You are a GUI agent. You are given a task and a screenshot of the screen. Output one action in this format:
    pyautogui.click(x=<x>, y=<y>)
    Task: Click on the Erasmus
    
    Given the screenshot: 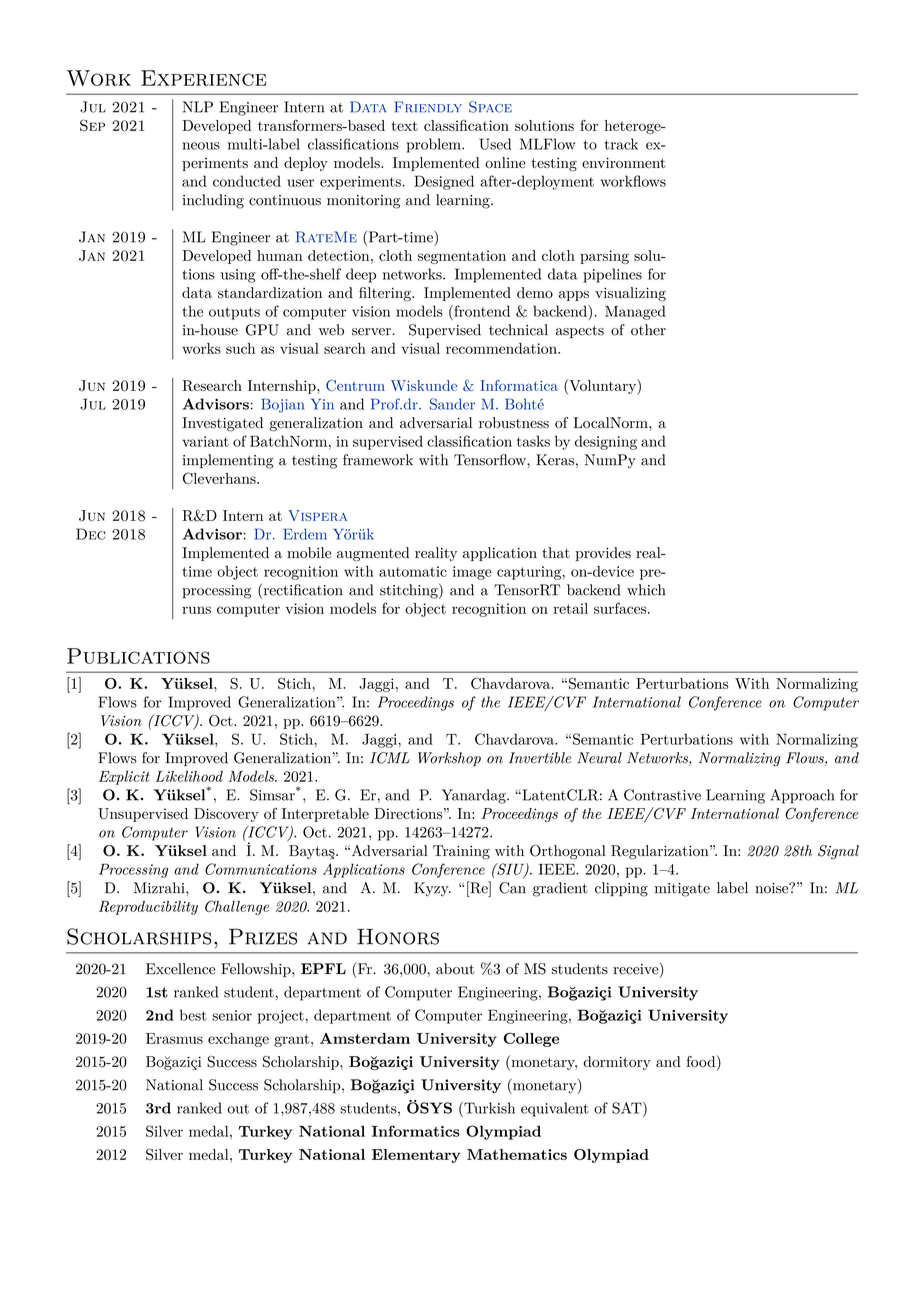 What is the action you would take?
    pyautogui.click(x=174, y=1038)
